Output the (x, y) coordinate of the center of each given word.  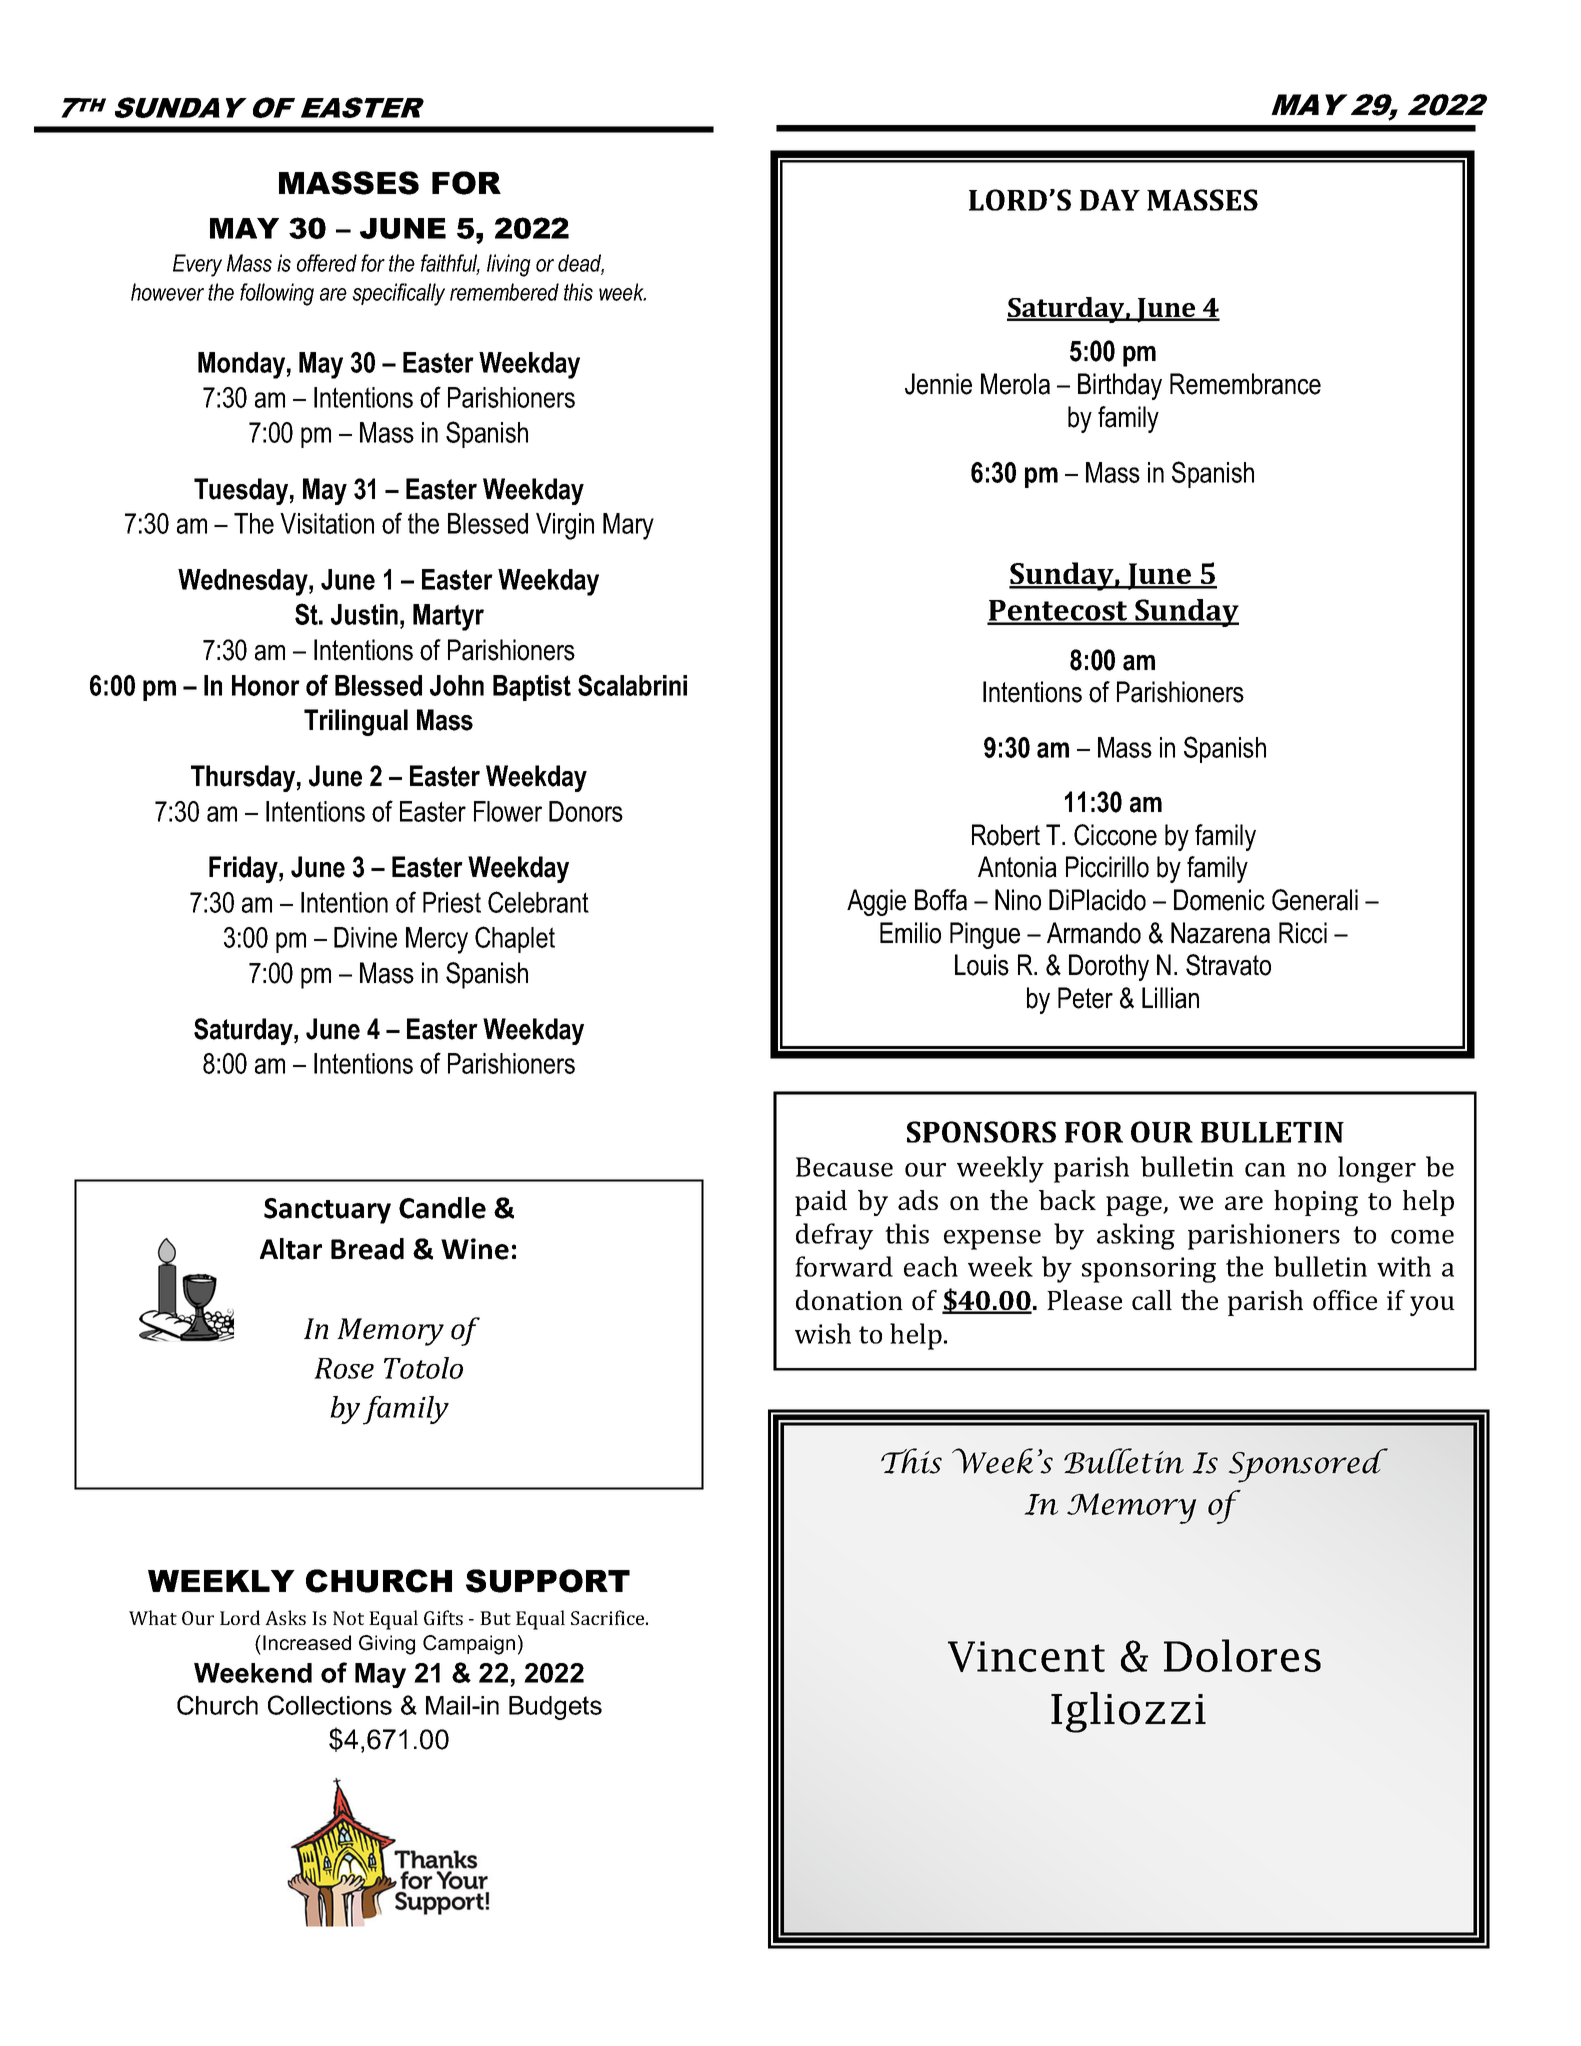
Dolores (1242, 1655)
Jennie (938, 384)
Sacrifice (609, 1617)
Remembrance (1245, 384)
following (277, 294)
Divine (365, 937)
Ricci (1303, 933)
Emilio (910, 933)
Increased (307, 1642)
